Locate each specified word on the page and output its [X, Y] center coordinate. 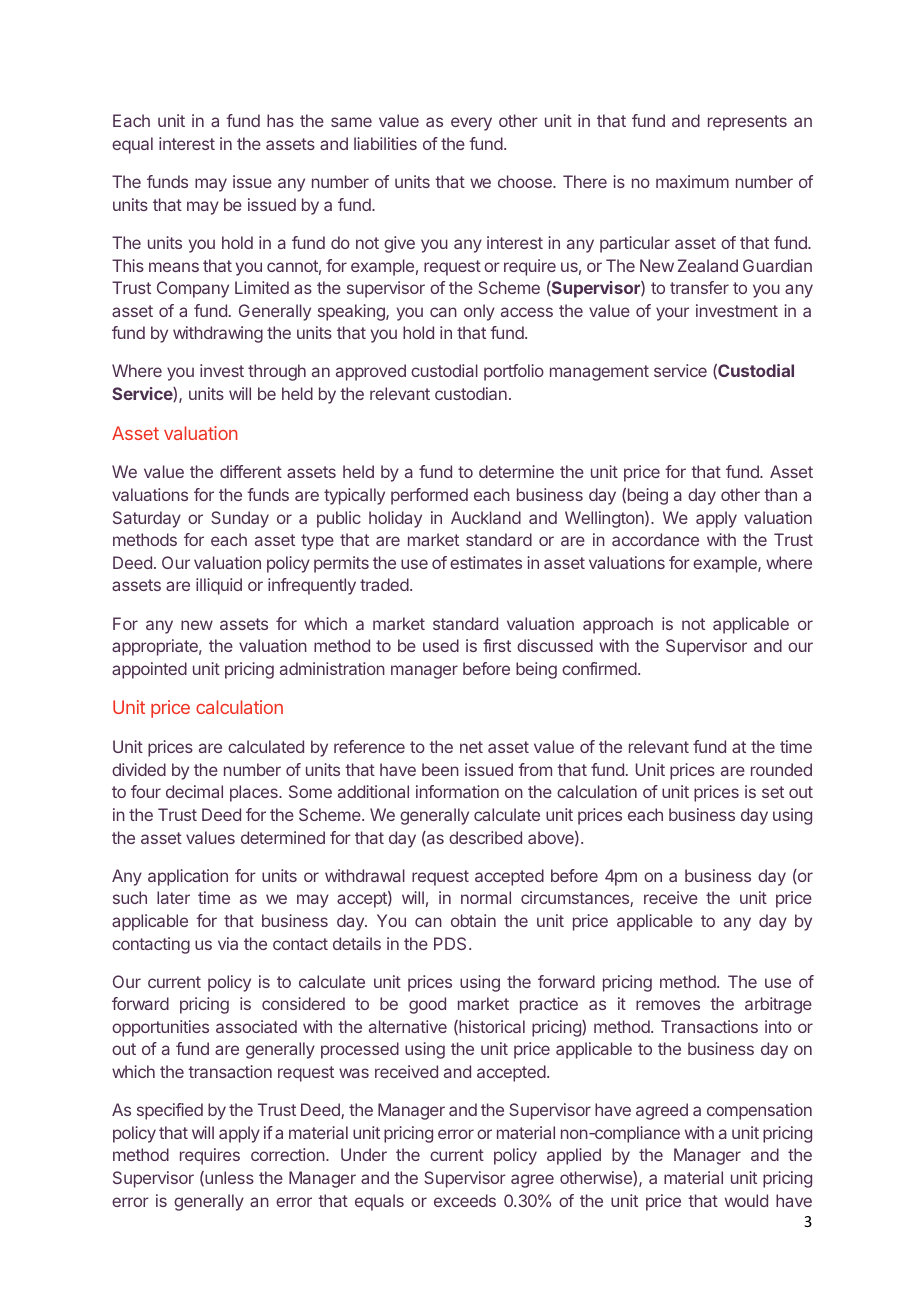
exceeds [465, 1200]
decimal [194, 791]
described [485, 837]
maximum [692, 181]
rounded [781, 769]
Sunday [240, 519]
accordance [655, 539]
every [471, 124]
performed [429, 496]
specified [170, 1111]
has [280, 120]
